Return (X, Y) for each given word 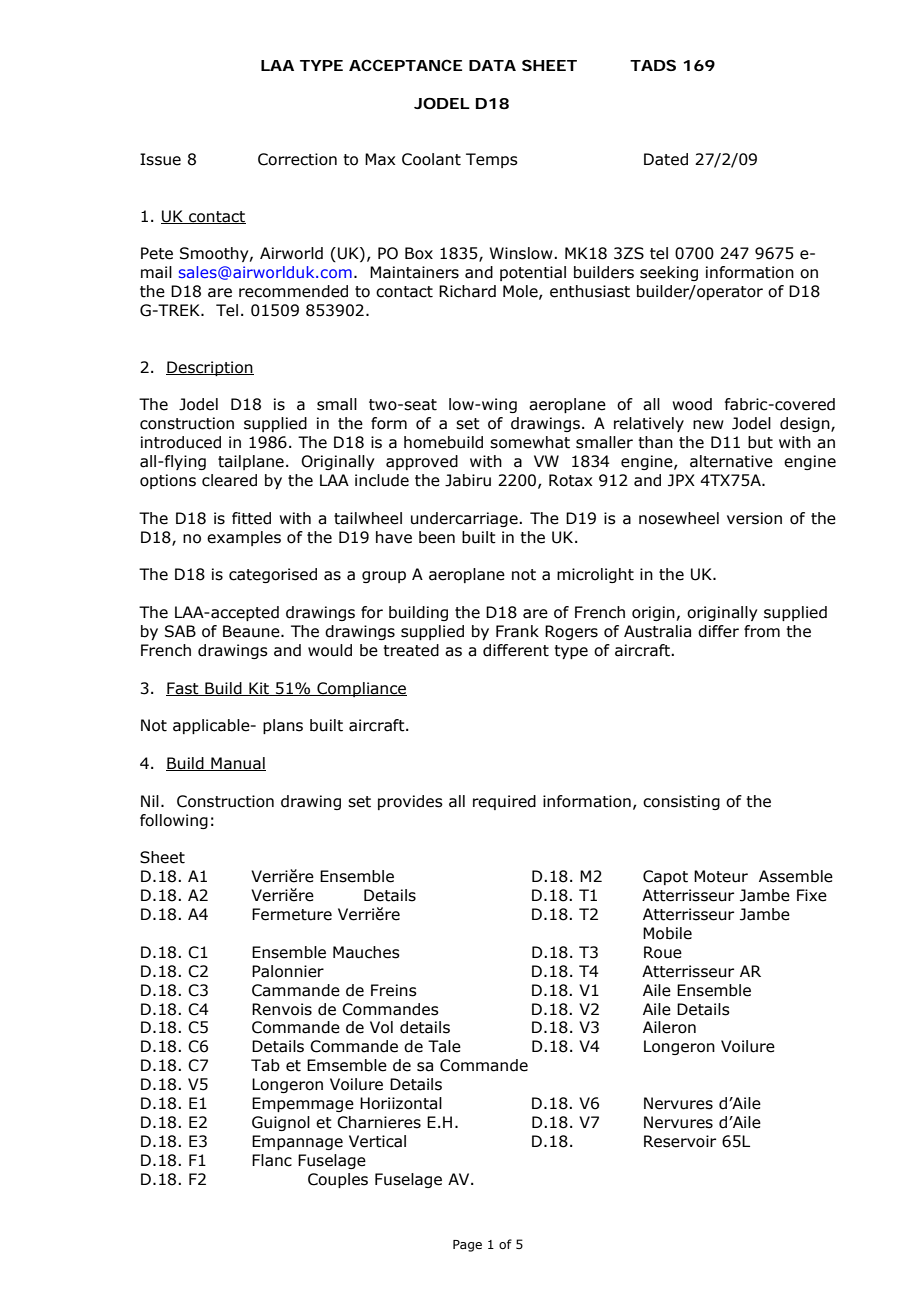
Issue (160, 159)
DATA (492, 65)
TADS (653, 65)
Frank (517, 631)
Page (467, 1246)
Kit (259, 689)
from (762, 631)
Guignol (281, 1123)
